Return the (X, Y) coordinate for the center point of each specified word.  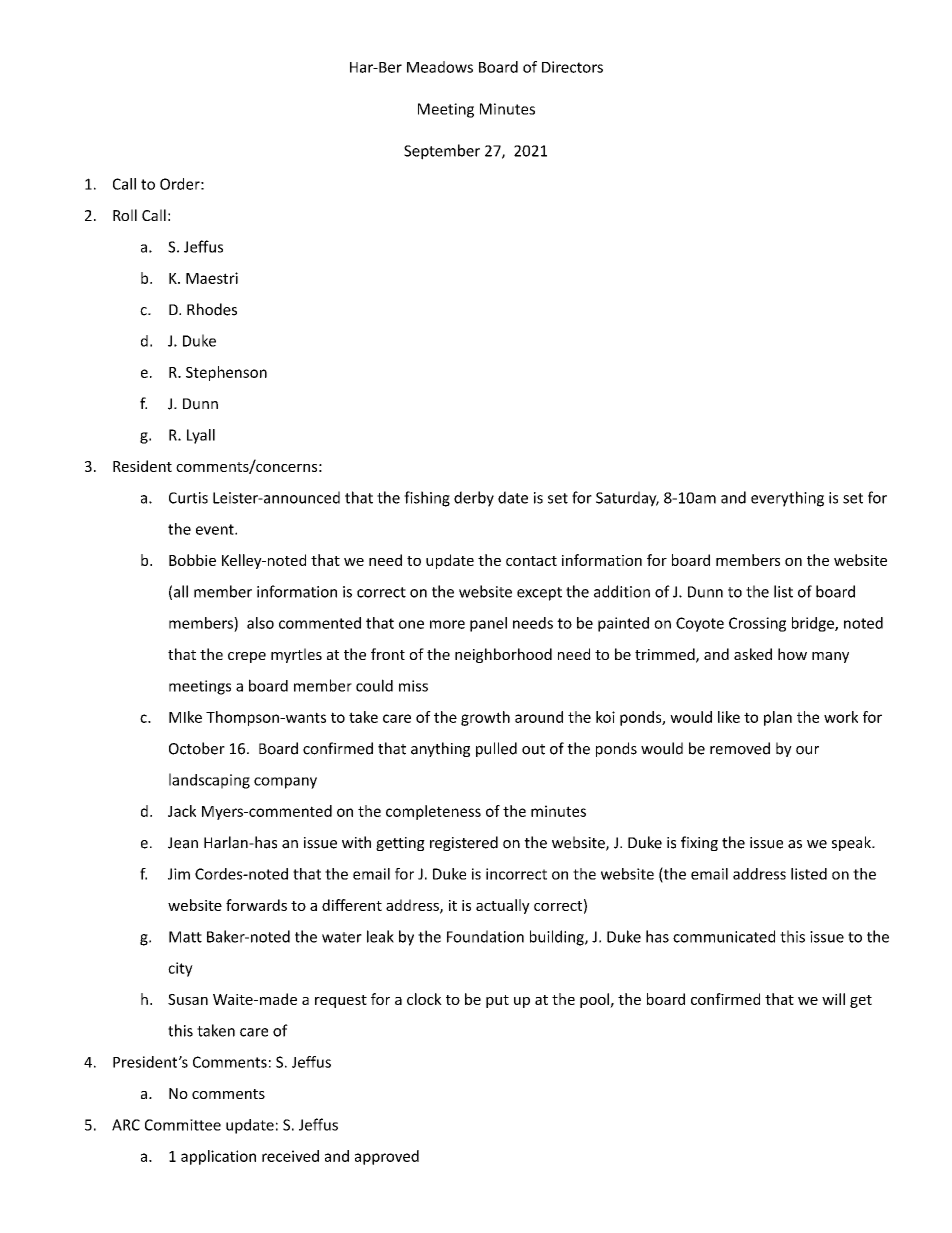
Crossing (757, 624)
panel (488, 624)
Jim (179, 874)
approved (387, 1157)
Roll (125, 215)
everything (787, 499)
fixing (699, 843)
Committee (183, 1125)
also (260, 623)
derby (474, 499)
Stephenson (226, 373)
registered (464, 843)
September (442, 152)
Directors (572, 67)
